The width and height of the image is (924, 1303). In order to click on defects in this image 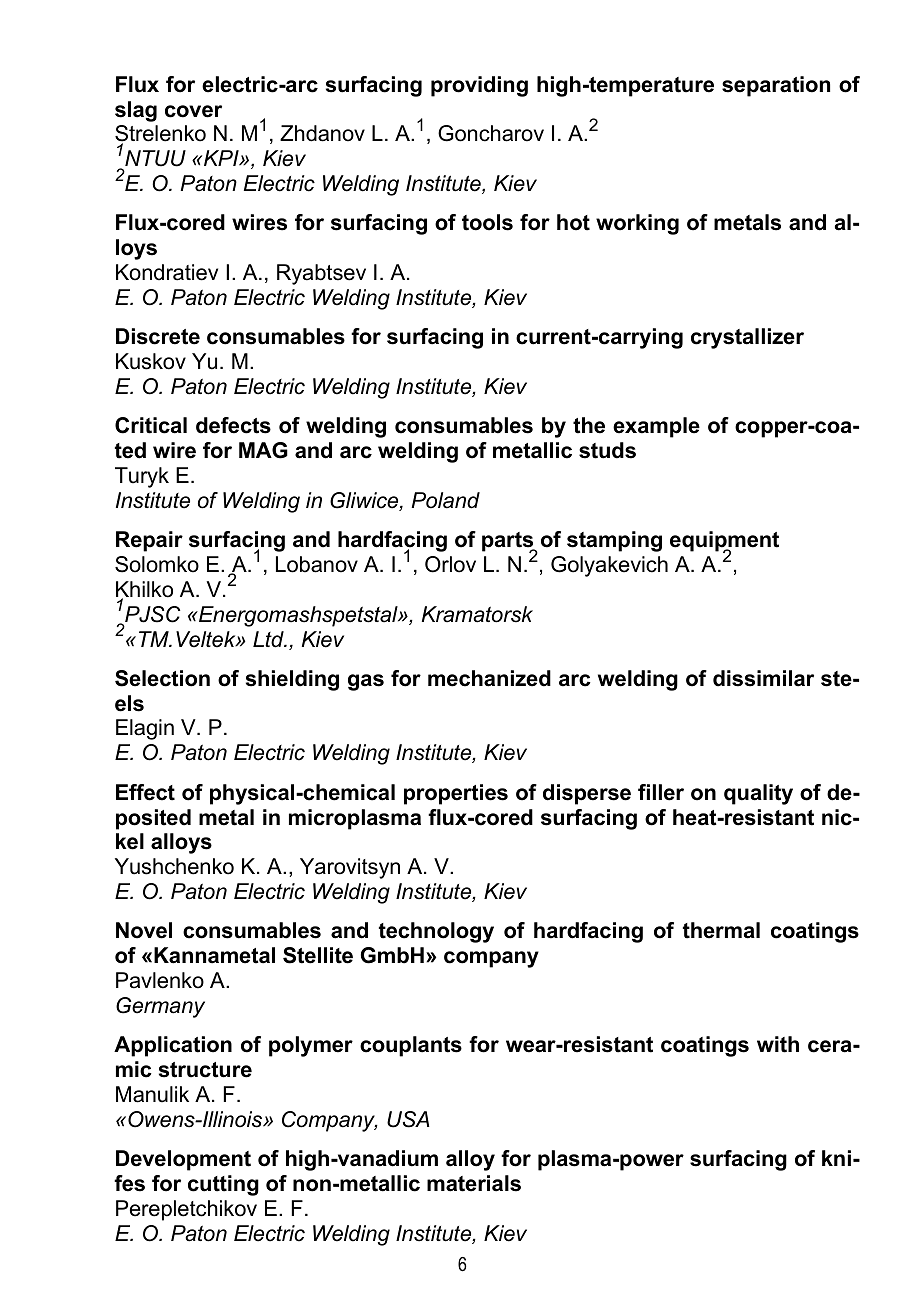, I will do `click(233, 425)`.
